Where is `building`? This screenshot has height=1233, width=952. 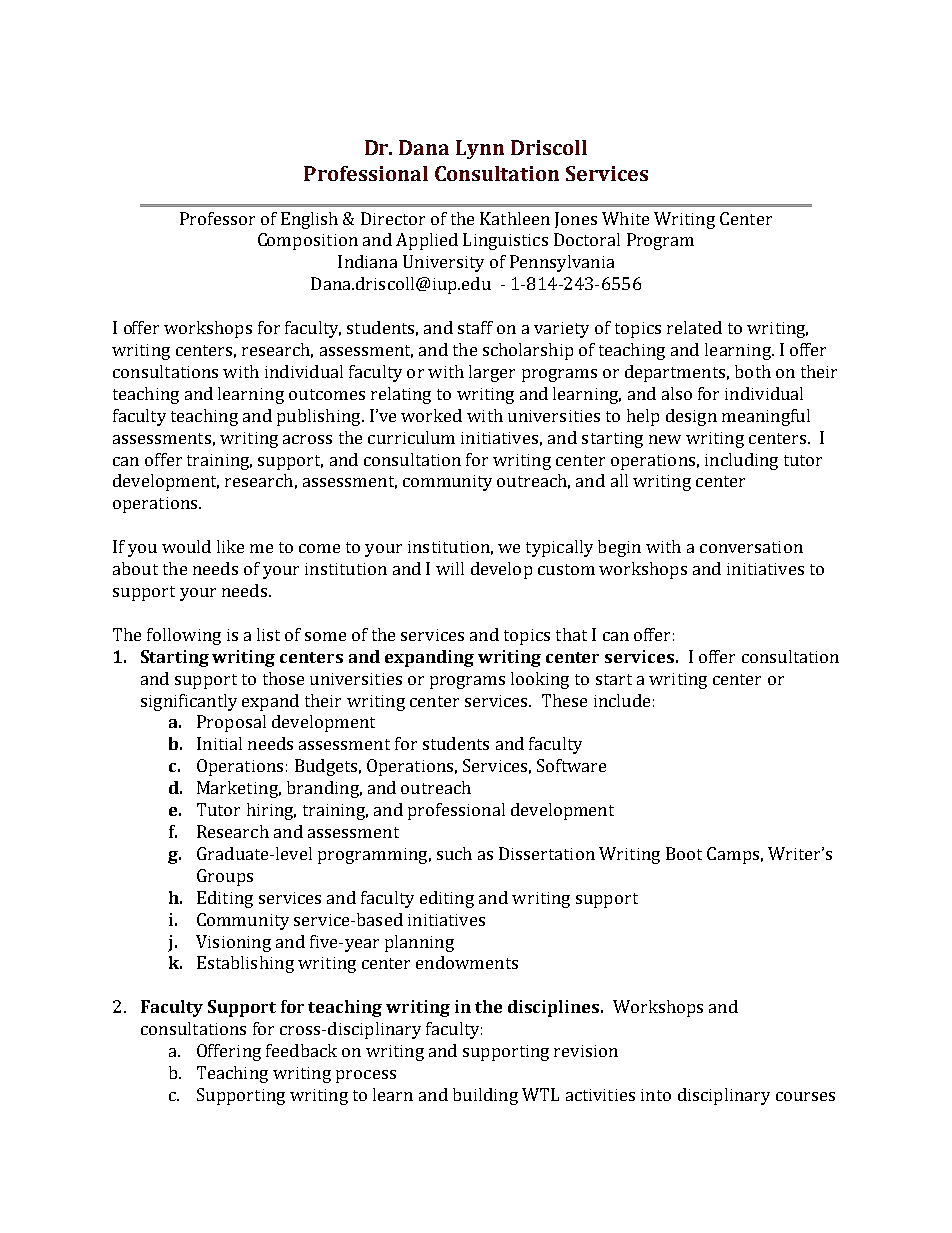
building is located at coordinates (485, 1096).
